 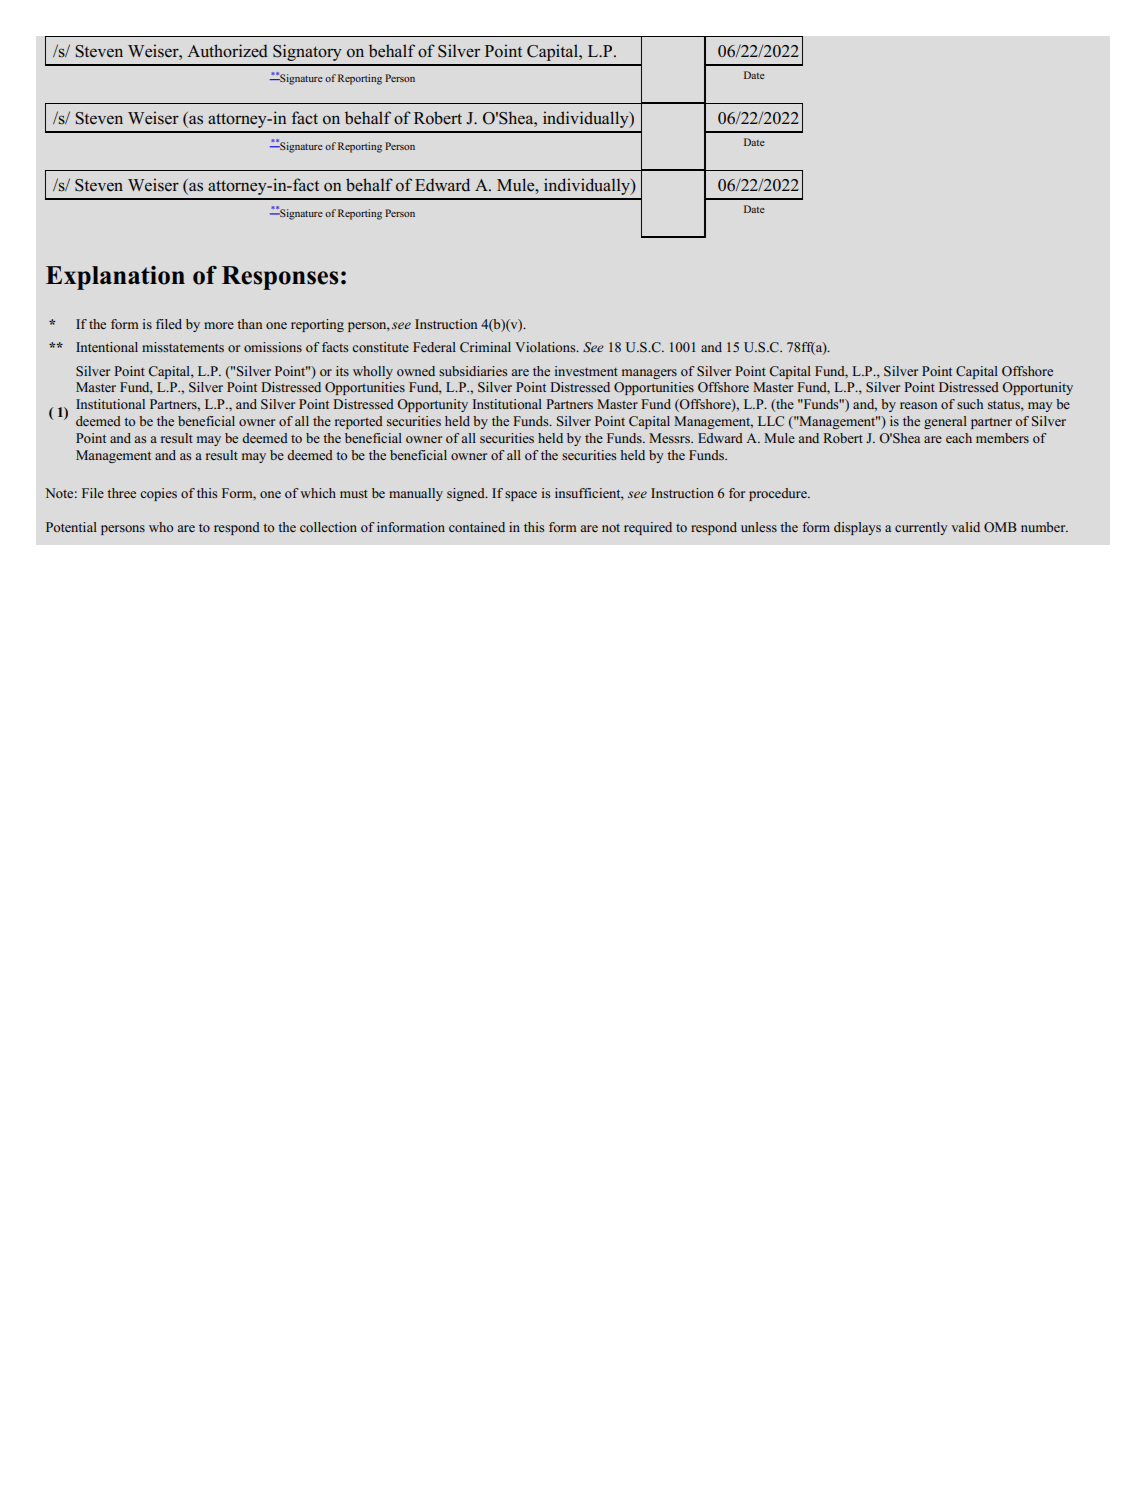 I want to click on Explanation, so click(x=115, y=278).
